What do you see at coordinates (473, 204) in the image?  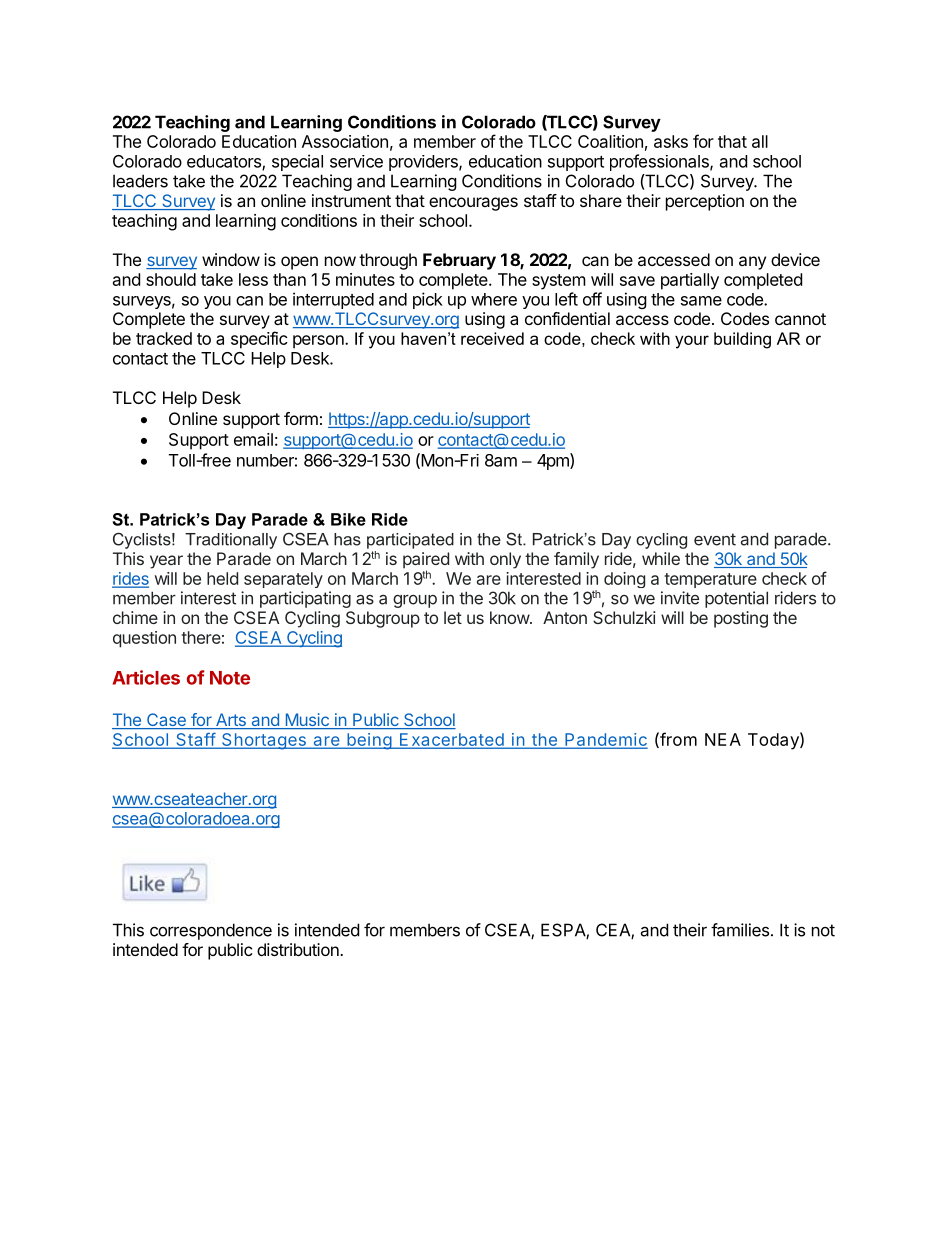 I see `encourages` at bounding box center [473, 204].
